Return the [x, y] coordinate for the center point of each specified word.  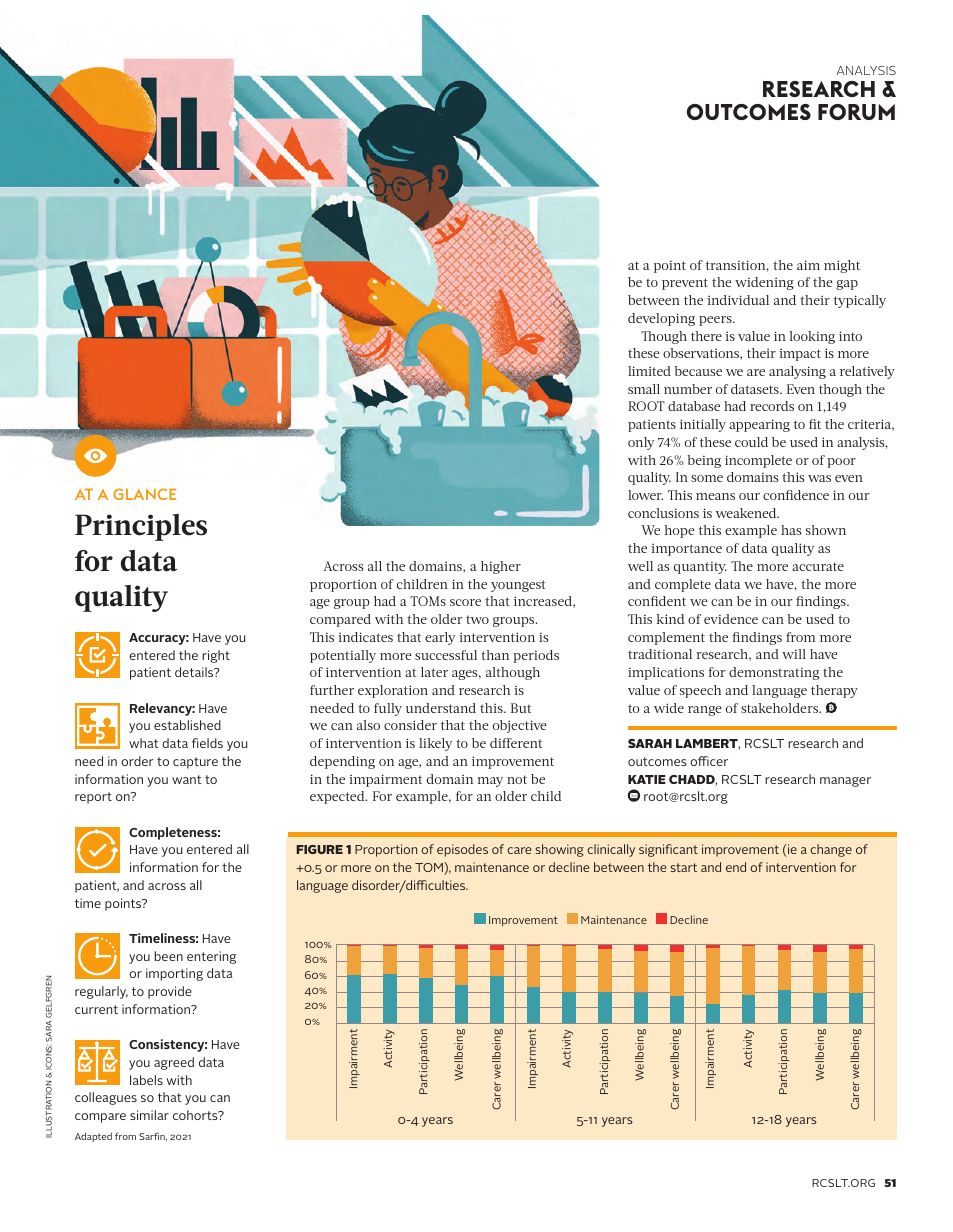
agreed [174, 1063]
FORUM [856, 112]
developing [661, 319]
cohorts [196, 1115]
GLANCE [144, 494]
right [216, 656]
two [477, 619]
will [794, 654]
